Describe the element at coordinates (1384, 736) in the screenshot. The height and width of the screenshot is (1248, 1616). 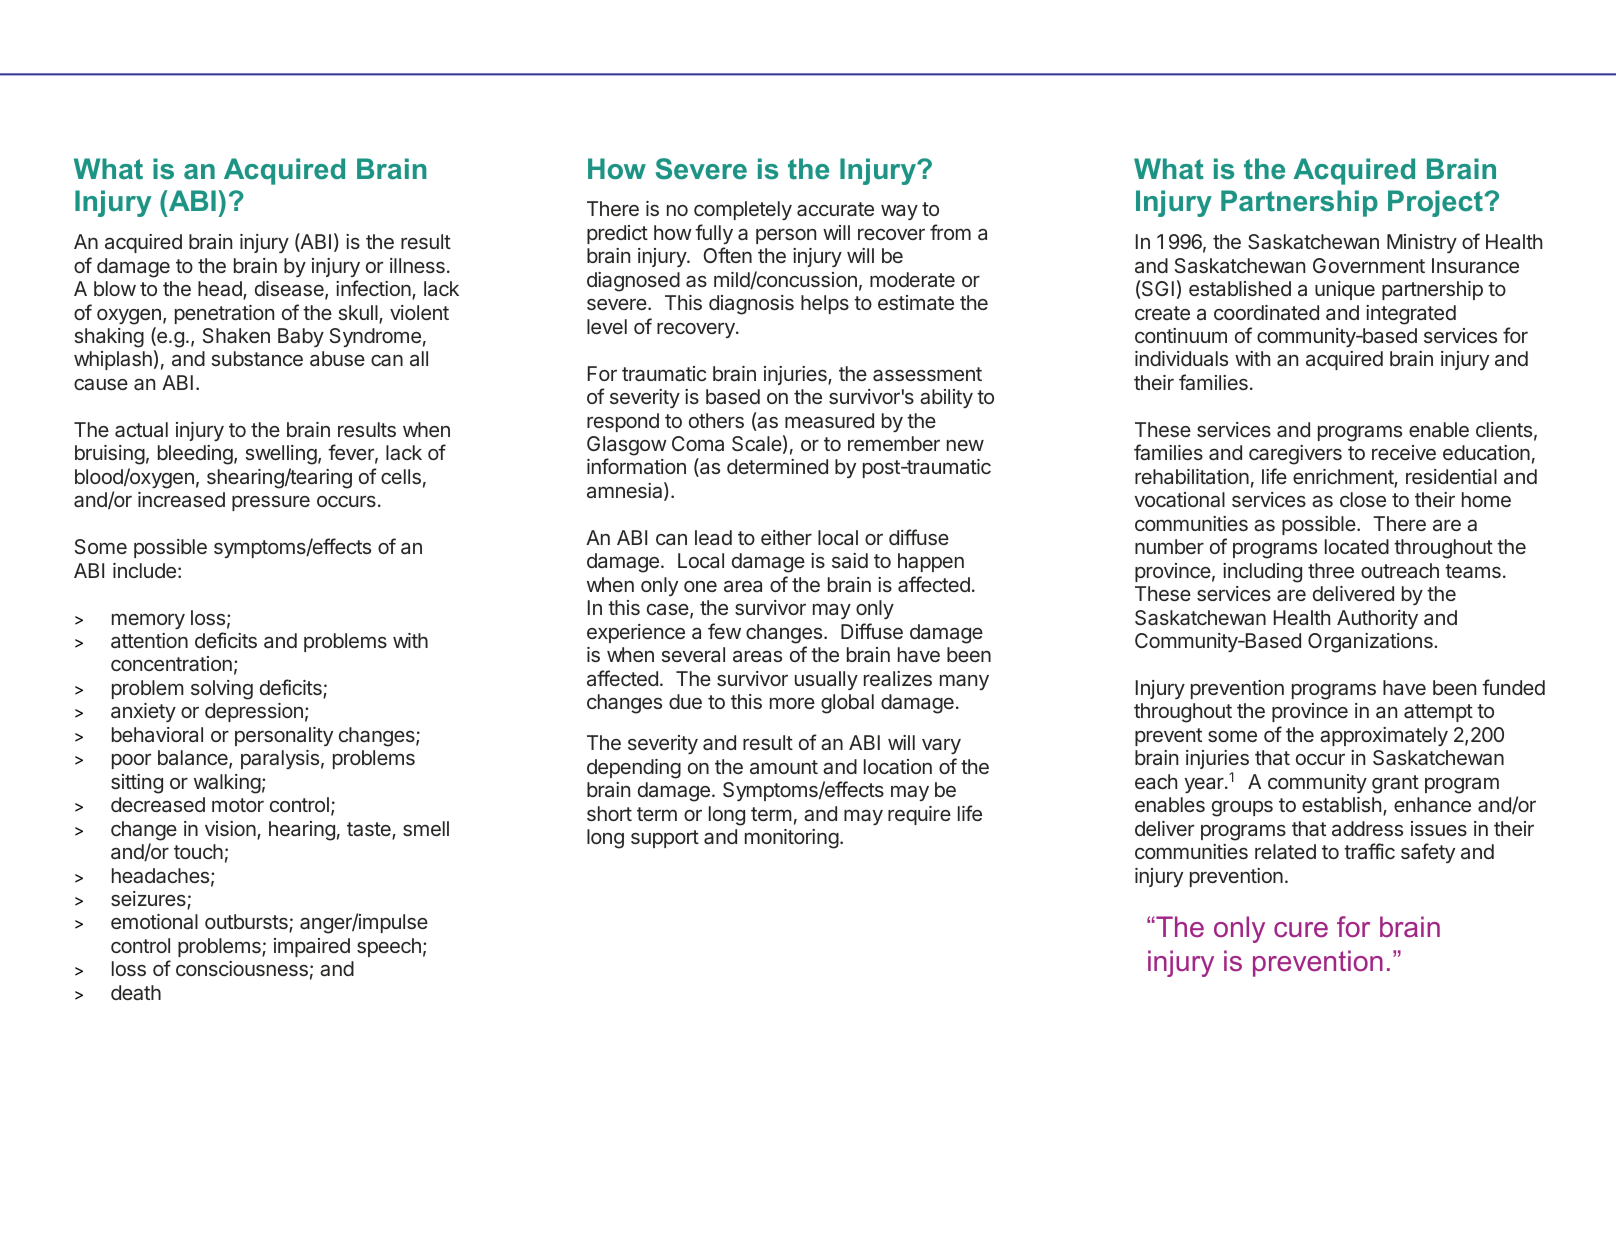
I see `approximately` at that location.
